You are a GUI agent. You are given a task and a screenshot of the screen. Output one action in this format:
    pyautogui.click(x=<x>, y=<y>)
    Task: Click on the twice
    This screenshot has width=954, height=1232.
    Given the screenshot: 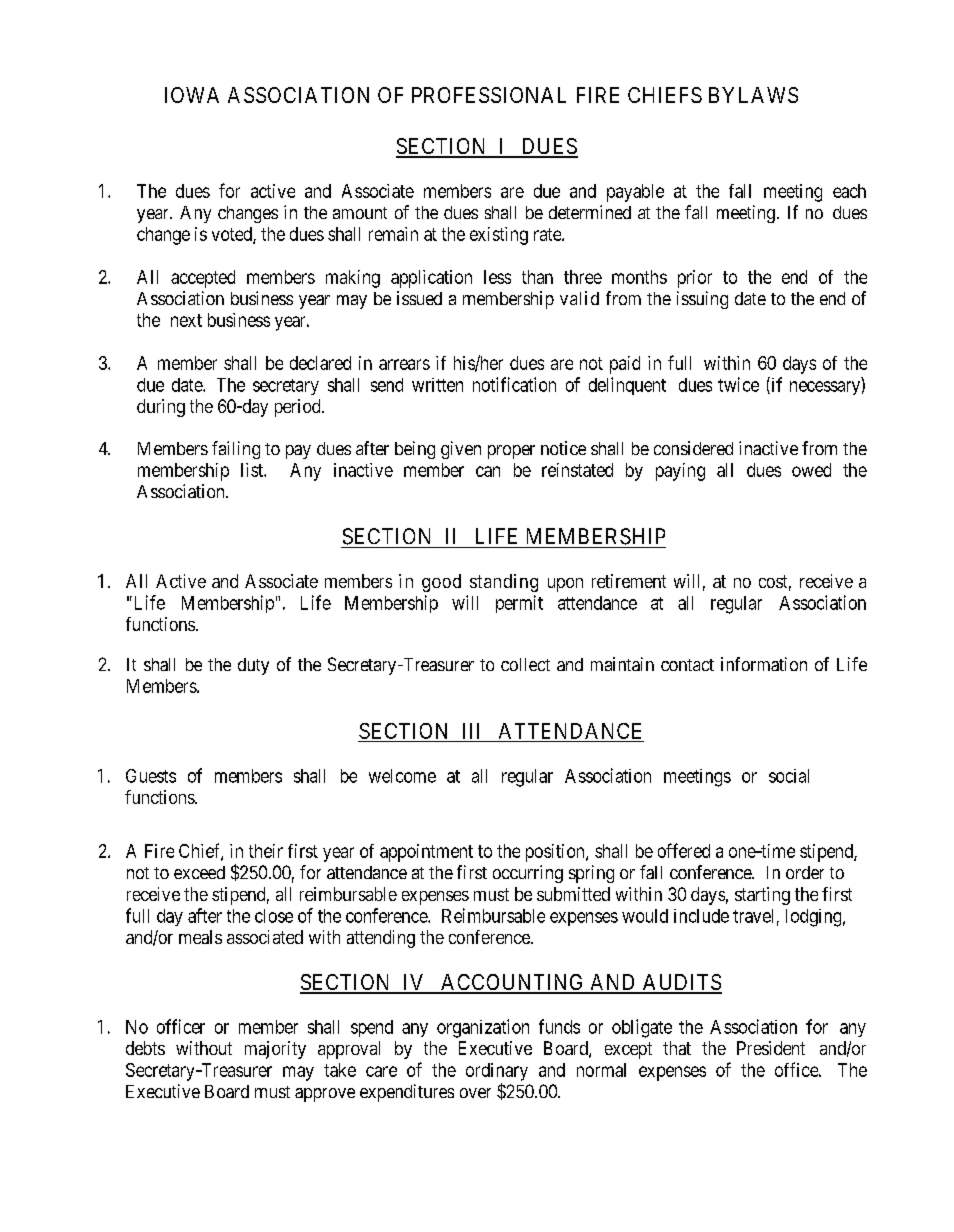 What is the action you would take?
    pyautogui.click(x=738, y=384)
